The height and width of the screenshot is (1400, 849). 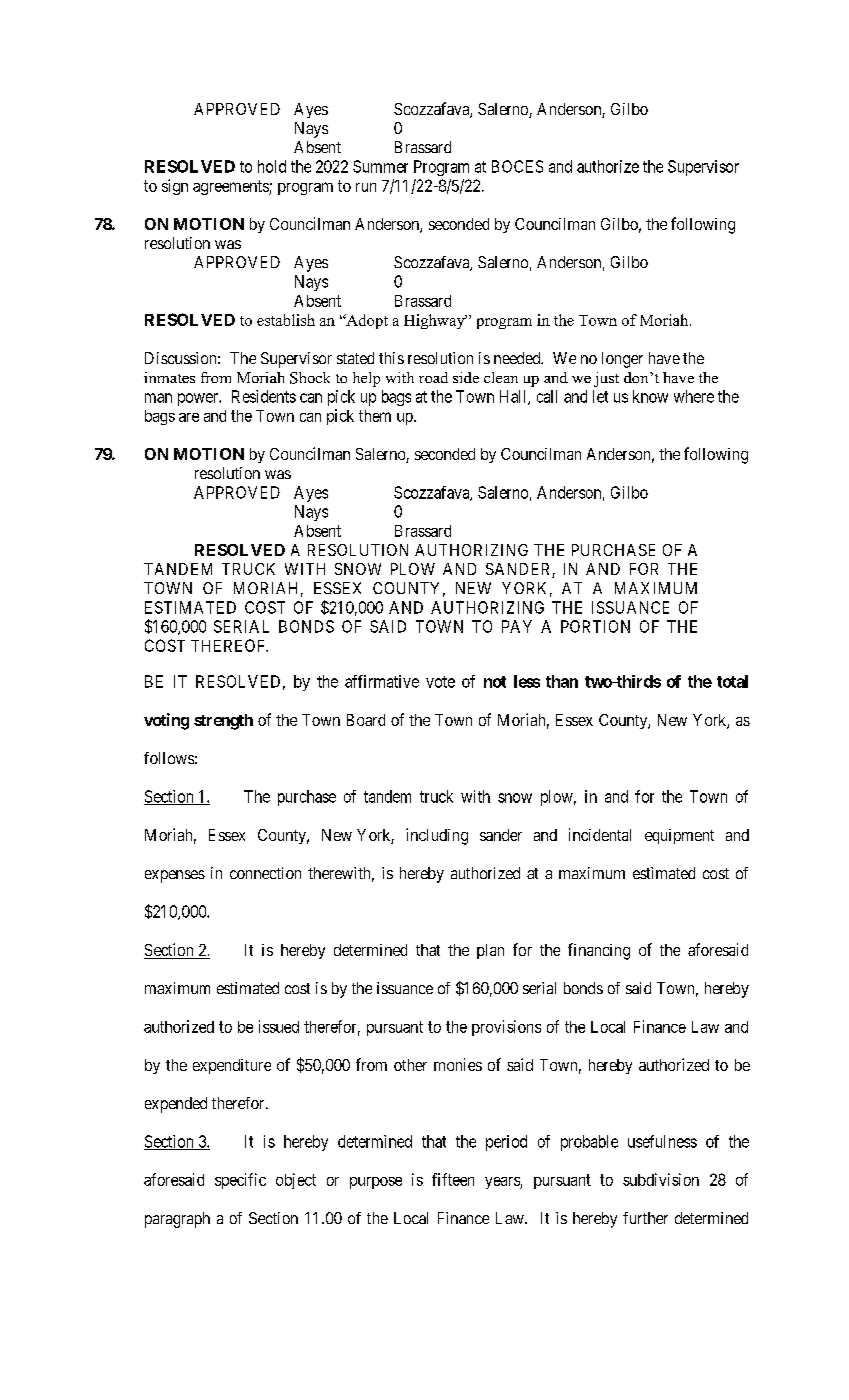 I want to click on equipment, so click(x=679, y=836).
